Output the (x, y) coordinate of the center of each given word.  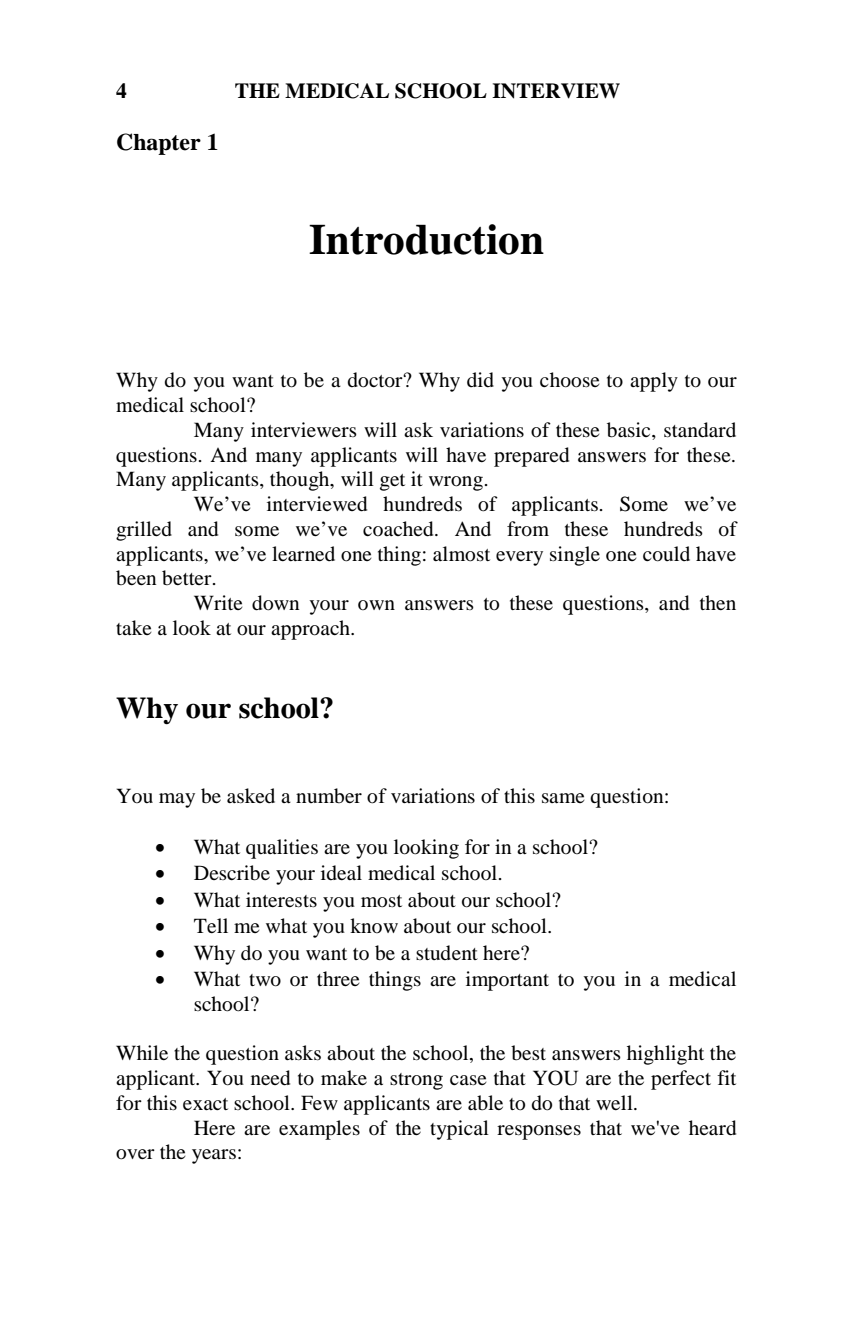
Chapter (159, 144)
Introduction (426, 239)
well (615, 1102)
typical (459, 1130)
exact (205, 1104)
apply (654, 382)
